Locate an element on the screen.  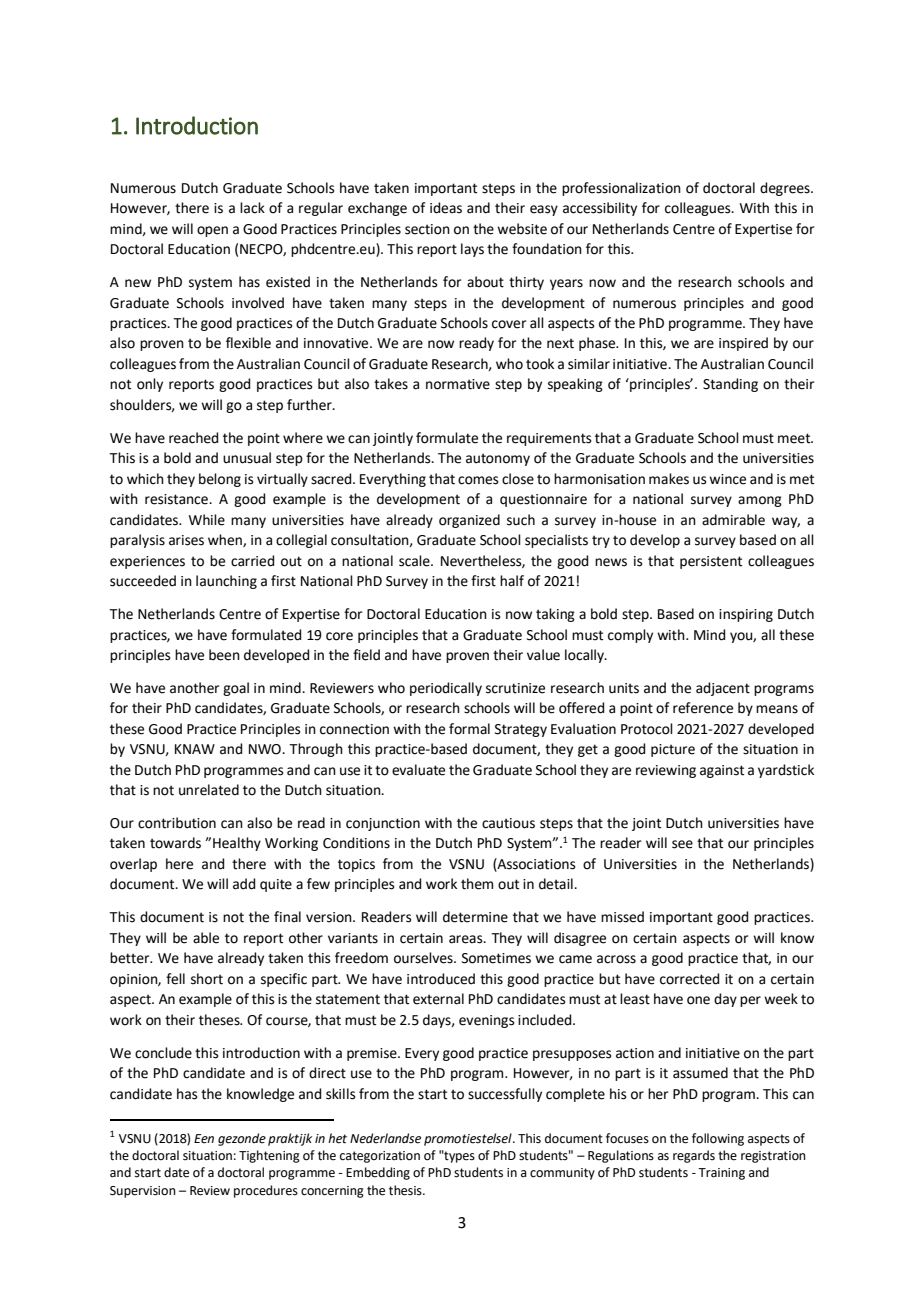
Tightening is located at coordinates (269, 1156).
